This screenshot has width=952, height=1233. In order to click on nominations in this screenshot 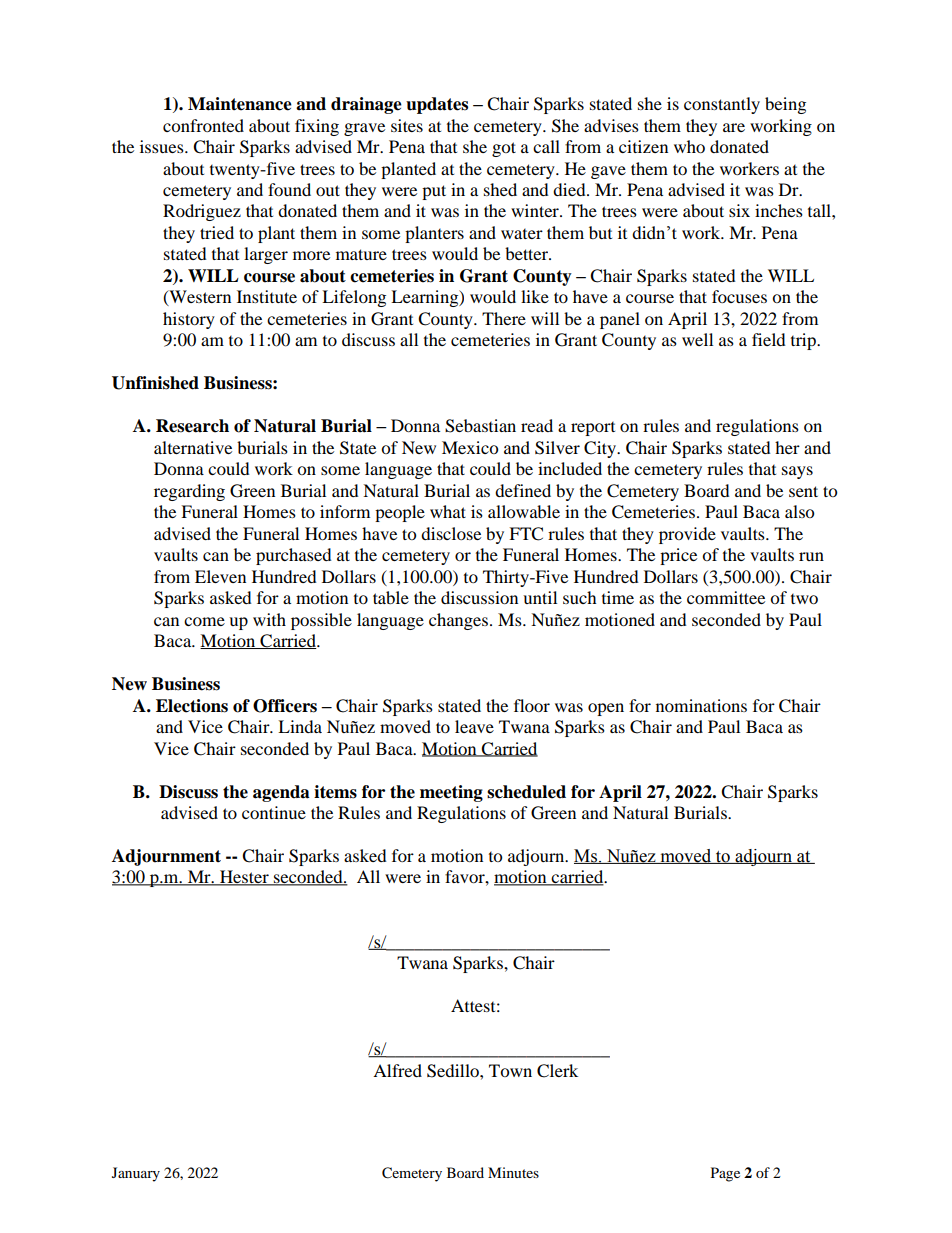, I will do `click(701, 705)`.
